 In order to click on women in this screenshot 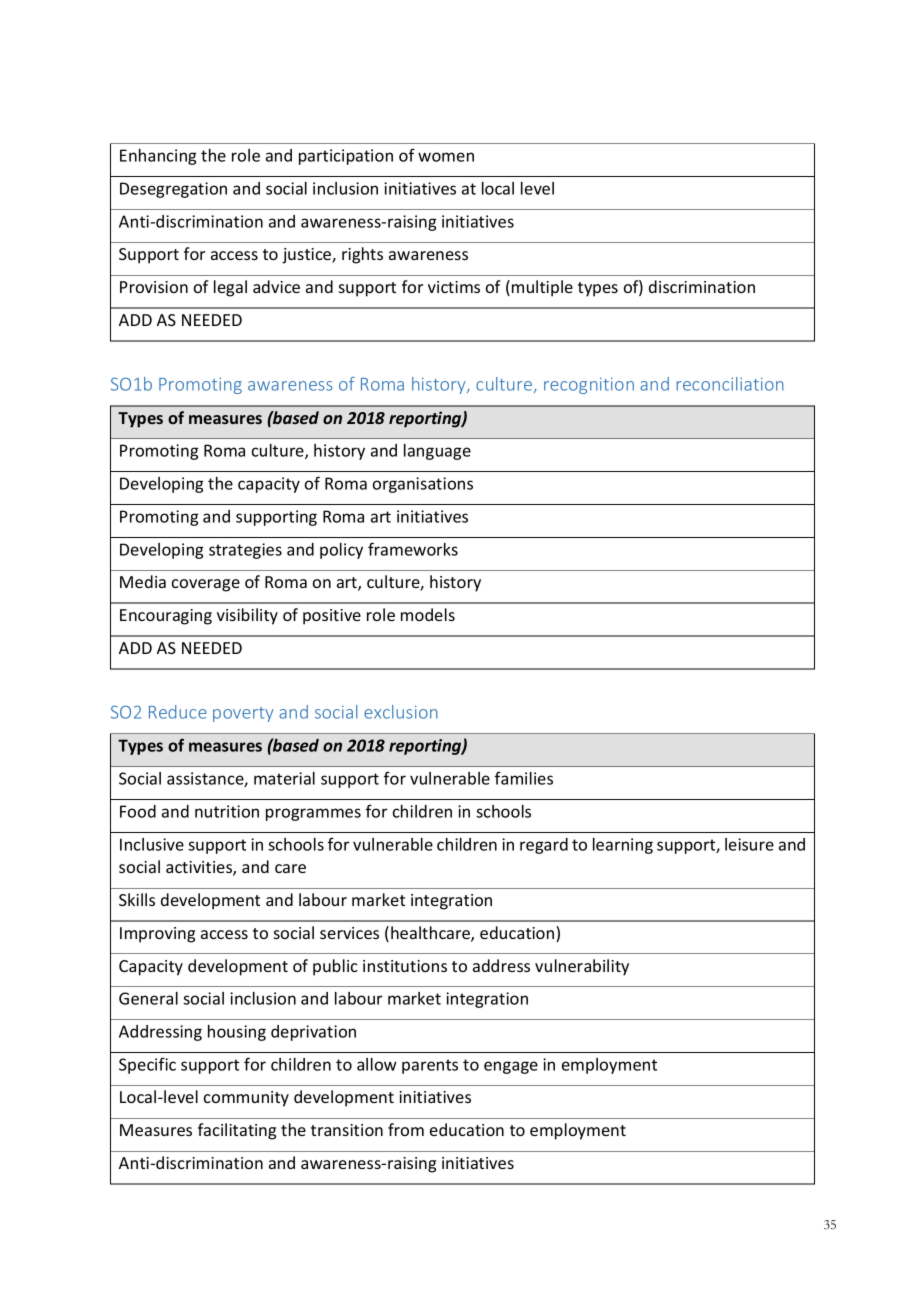, I will do `click(446, 157)`.
